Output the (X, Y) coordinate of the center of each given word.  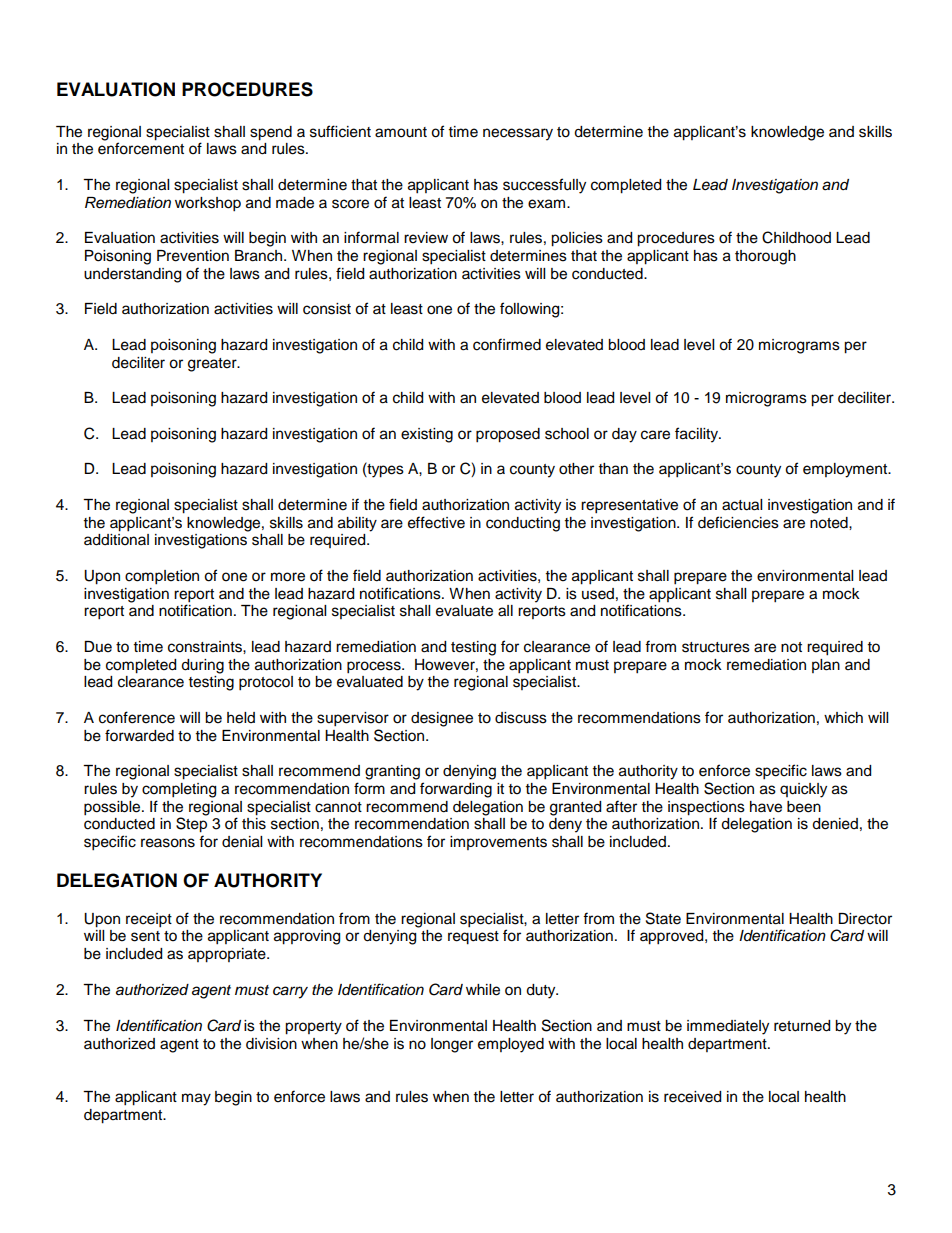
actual (742, 505)
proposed (508, 435)
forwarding (456, 790)
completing (179, 790)
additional (116, 540)
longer (452, 1045)
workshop (208, 204)
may (196, 1099)
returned (802, 1026)
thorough (765, 257)
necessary (518, 134)
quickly (803, 790)
